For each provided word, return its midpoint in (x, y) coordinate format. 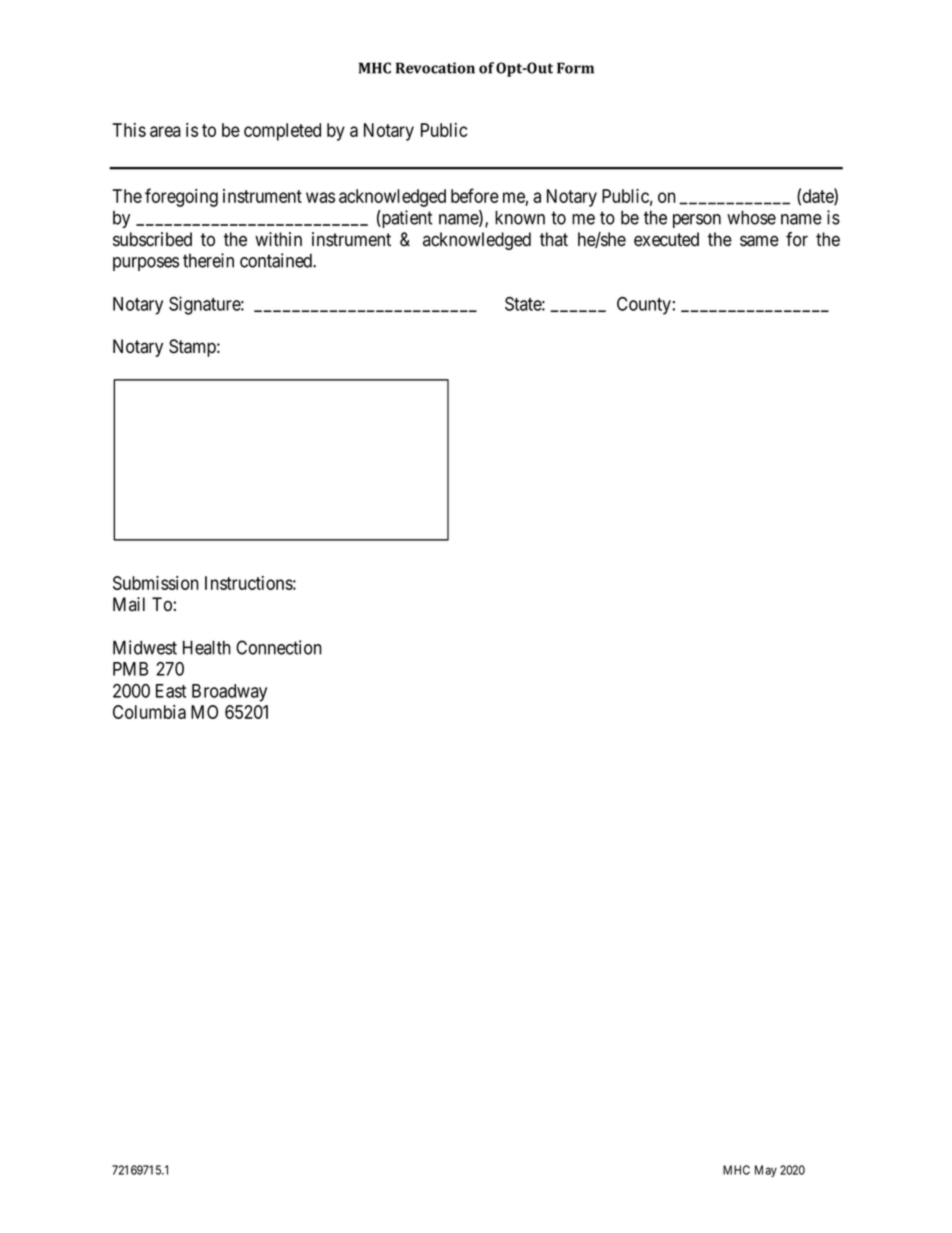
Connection (279, 647)
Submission (156, 583)
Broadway (229, 693)
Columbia (149, 712)
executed (666, 239)
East (171, 691)
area (165, 131)
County (644, 306)
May (766, 1171)
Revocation (435, 68)
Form (575, 68)
